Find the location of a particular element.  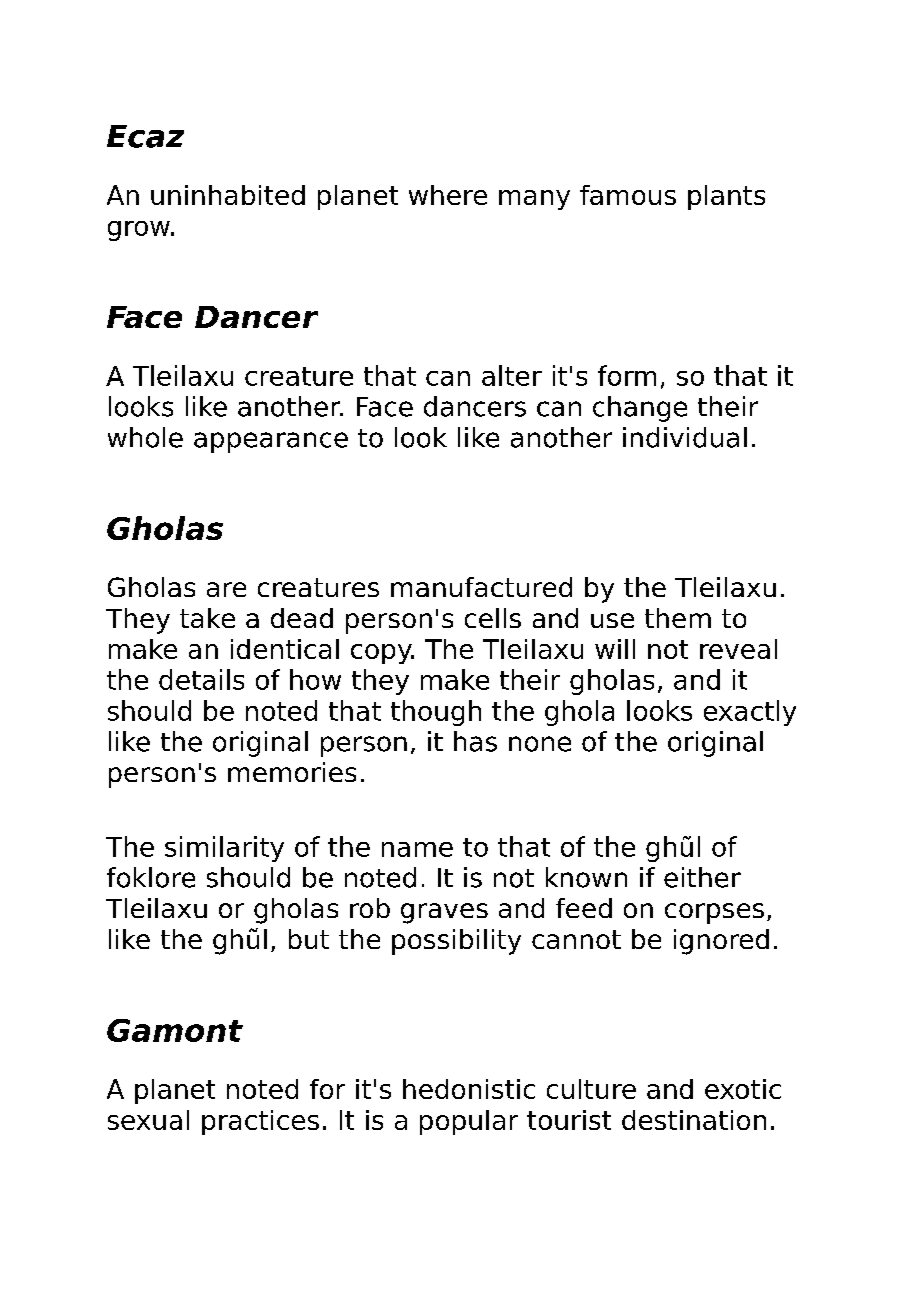

either is located at coordinates (702, 877).
